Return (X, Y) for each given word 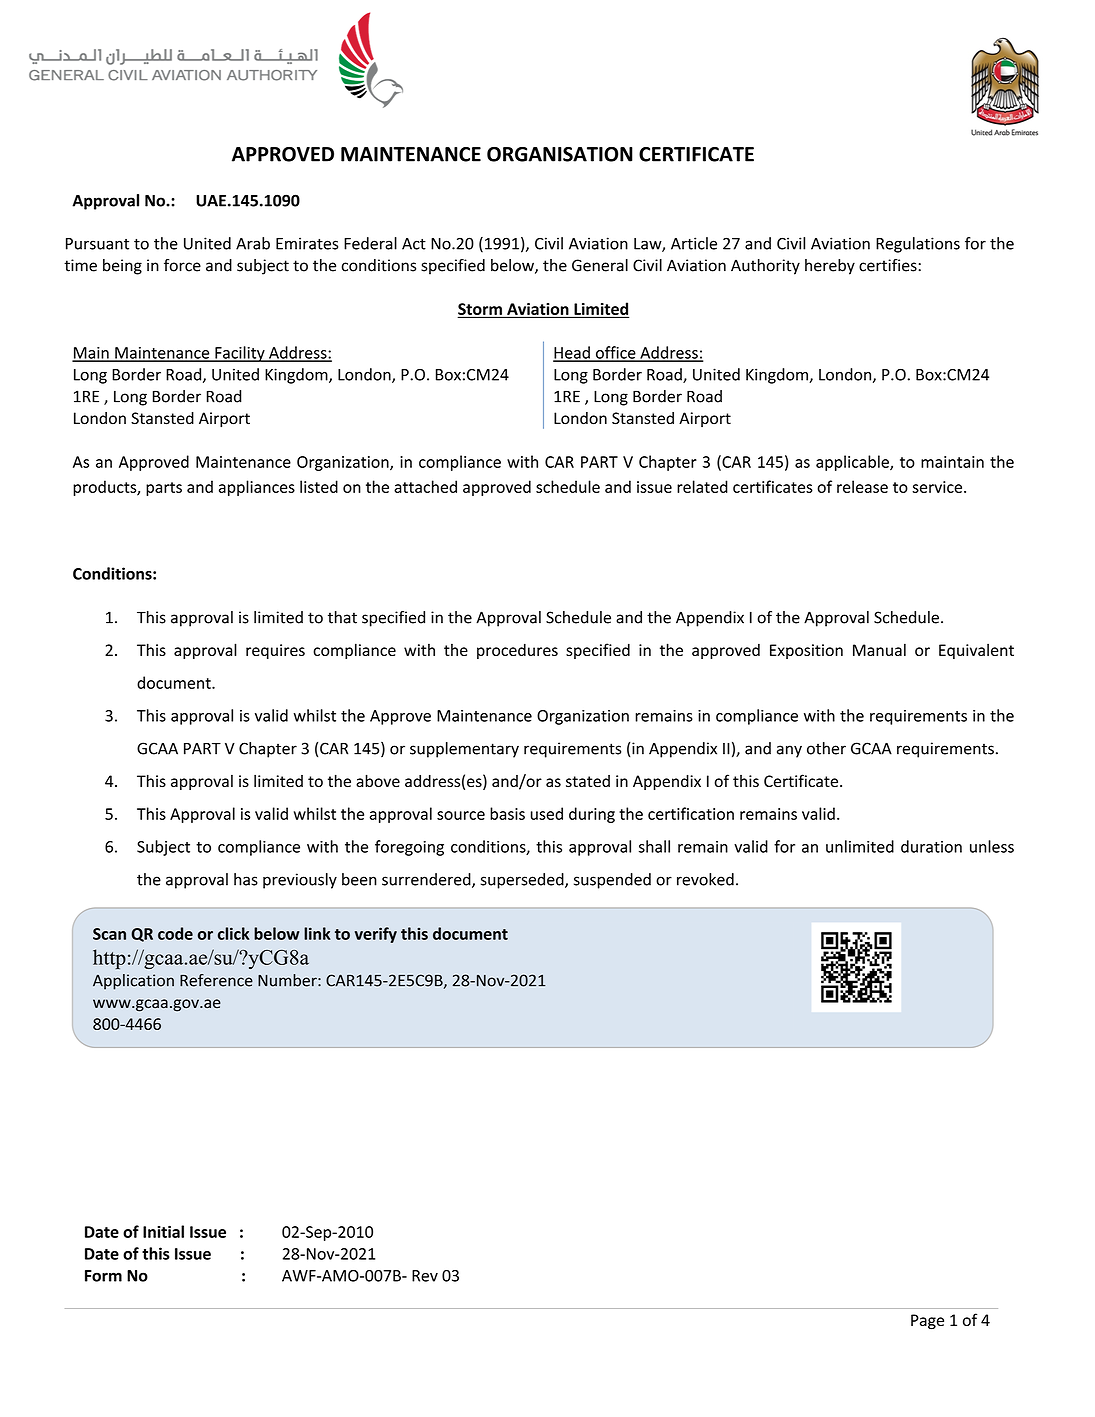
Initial (163, 1231)
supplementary (464, 750)
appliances (257, 488)
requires (275, 651)
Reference (216, 980)
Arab (253, 243)
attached (425, 486)
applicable (853, 463)
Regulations (918, 245)
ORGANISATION (560, 154)
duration (931, 846)
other (826, 748)
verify (376, 935)
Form (103, 1276)
